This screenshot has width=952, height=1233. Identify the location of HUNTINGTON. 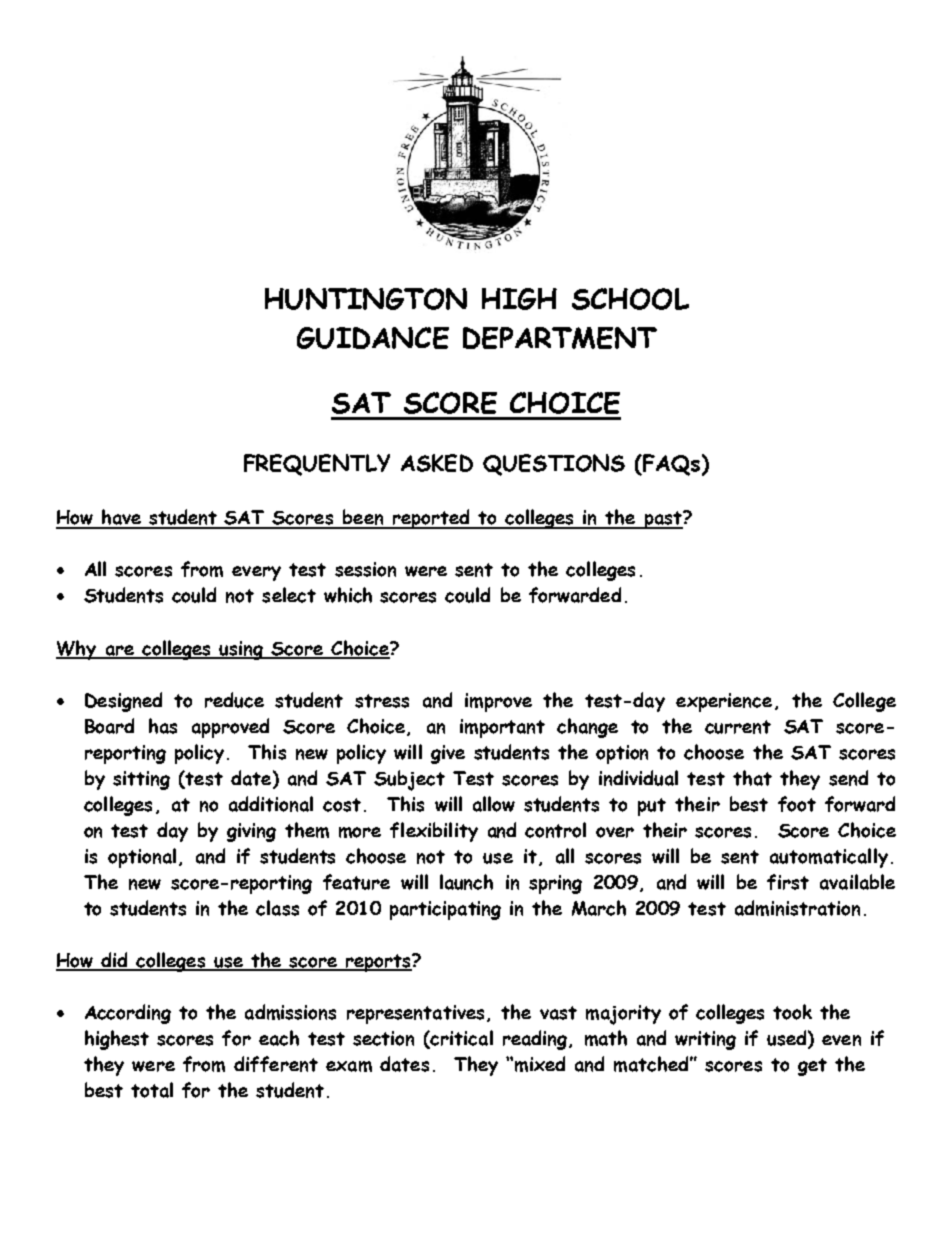
(366, 299).
